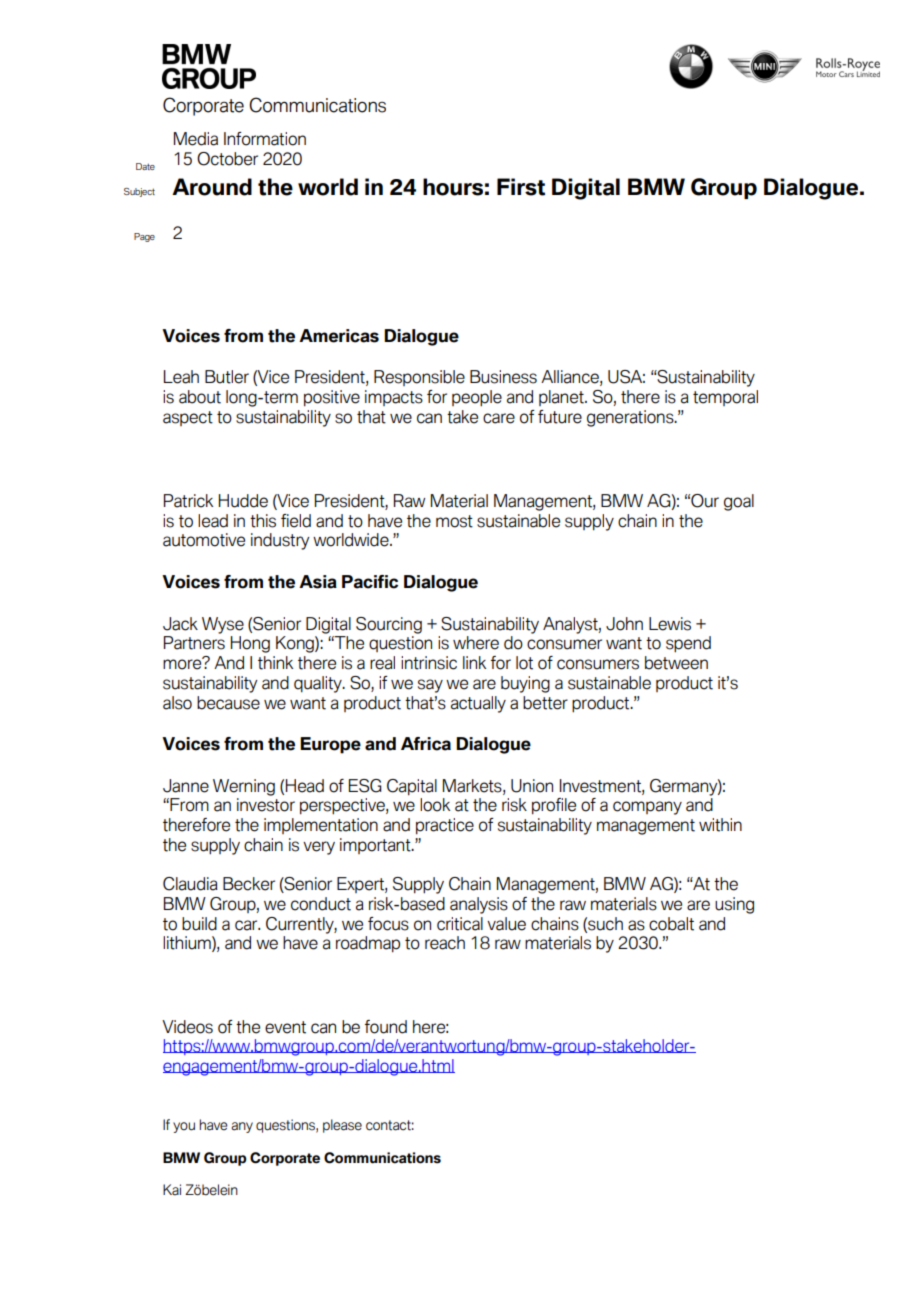 The image size is (924, 1308). What do you see at coordinates (184, 1127) in the document?
I see `you` at bounding box center [184, 1127].
